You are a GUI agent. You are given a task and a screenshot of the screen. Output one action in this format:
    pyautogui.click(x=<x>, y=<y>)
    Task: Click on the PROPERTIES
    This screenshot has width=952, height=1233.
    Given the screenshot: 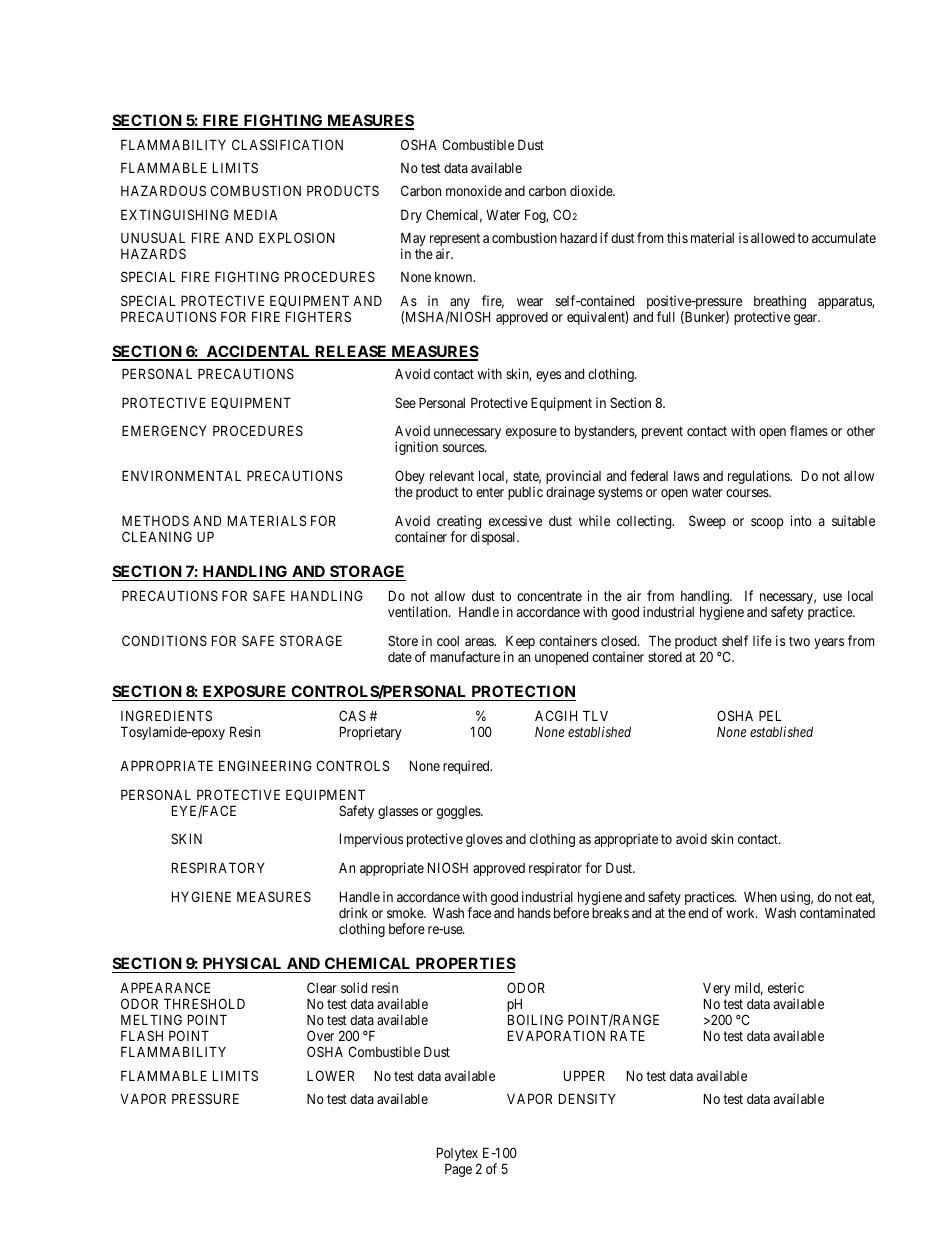 What is the action you would take?
    pyautogui.click(x=464, y=965)
